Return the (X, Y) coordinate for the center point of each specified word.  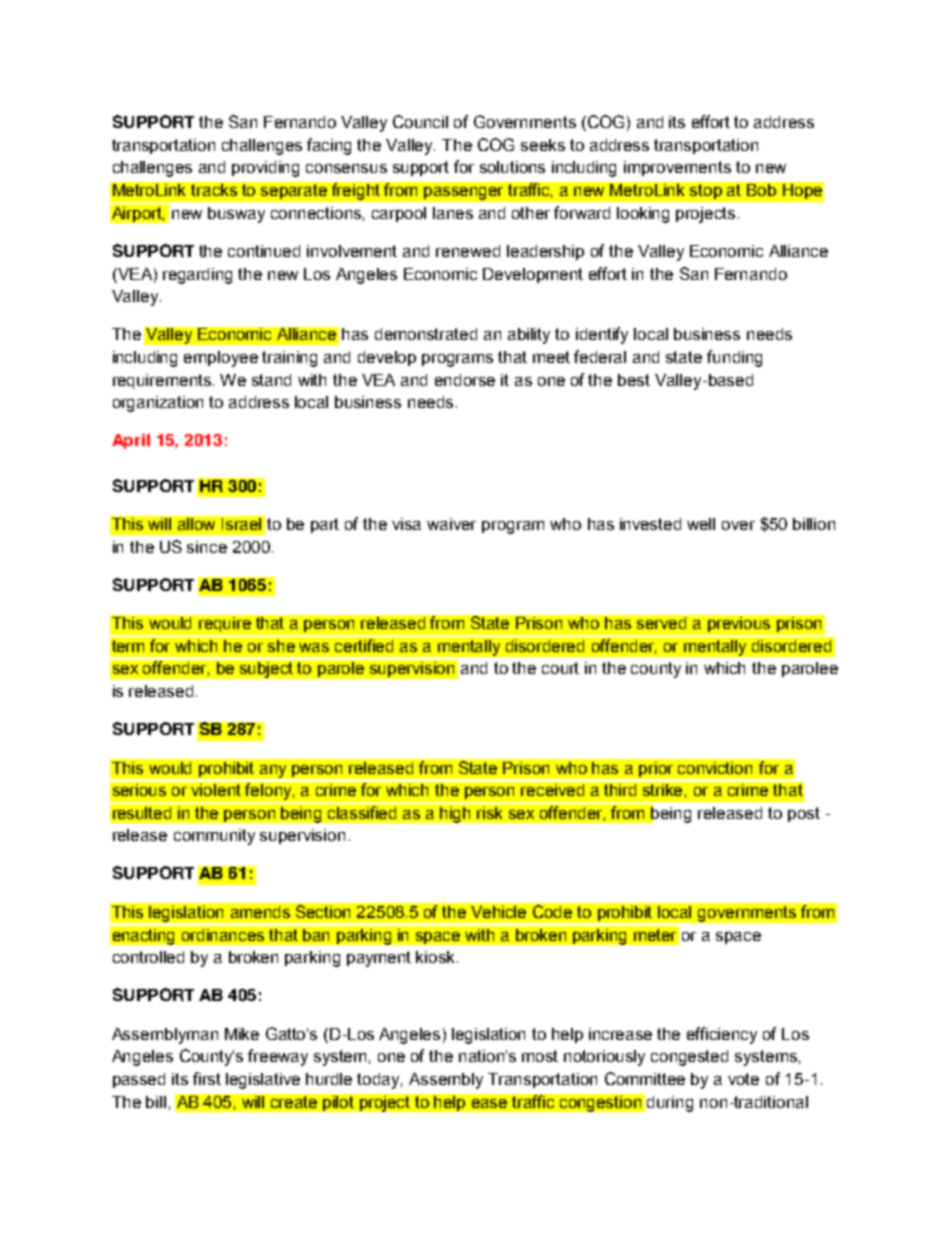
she (281, 646)
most (540, 1056)
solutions (512, 167)
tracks (214, 190)
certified (364, 645)
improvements (677, 168)
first (207, 1078)
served (661, 623)
